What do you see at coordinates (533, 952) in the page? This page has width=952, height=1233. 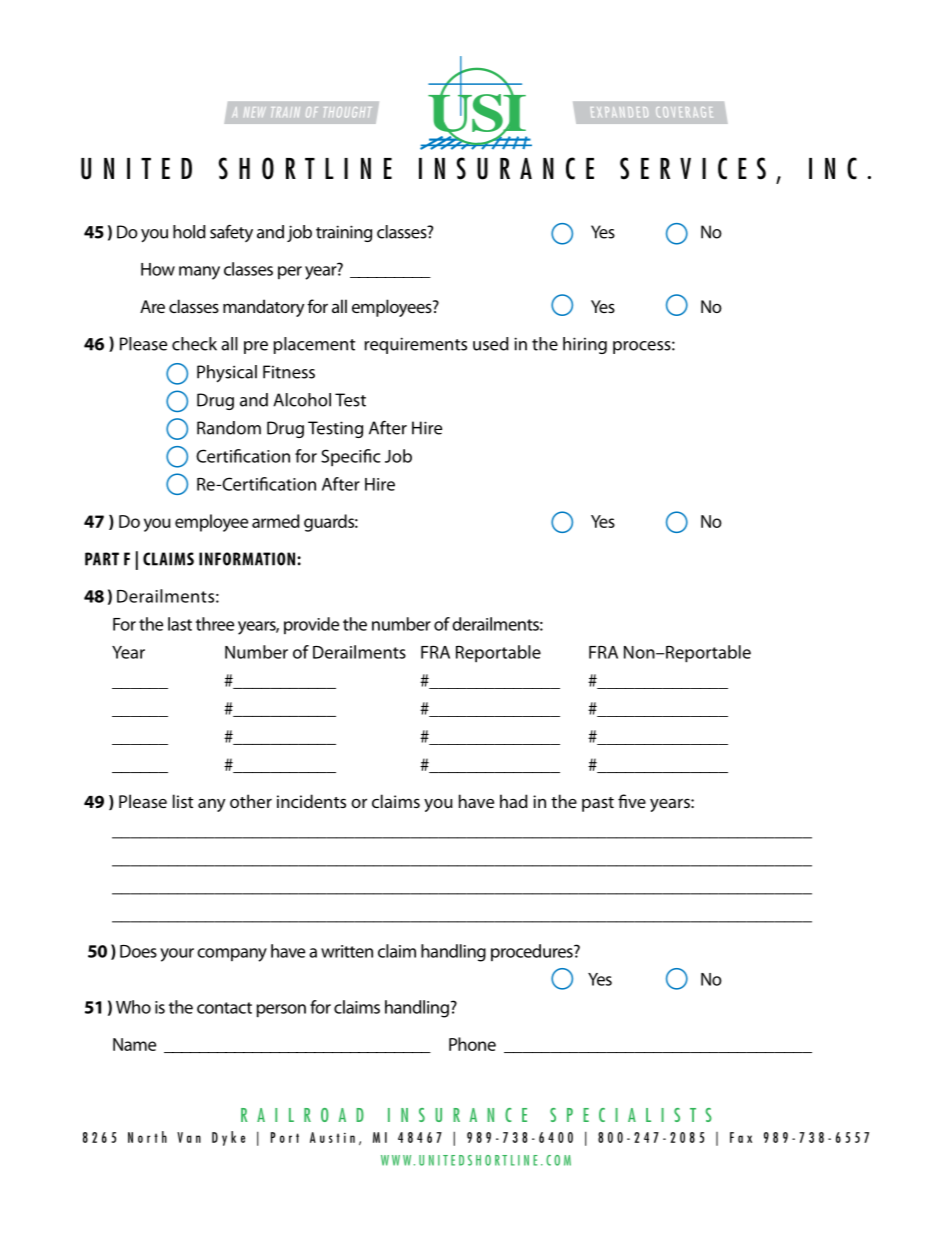 I see `procedures` at bounding box center [533, 952].
